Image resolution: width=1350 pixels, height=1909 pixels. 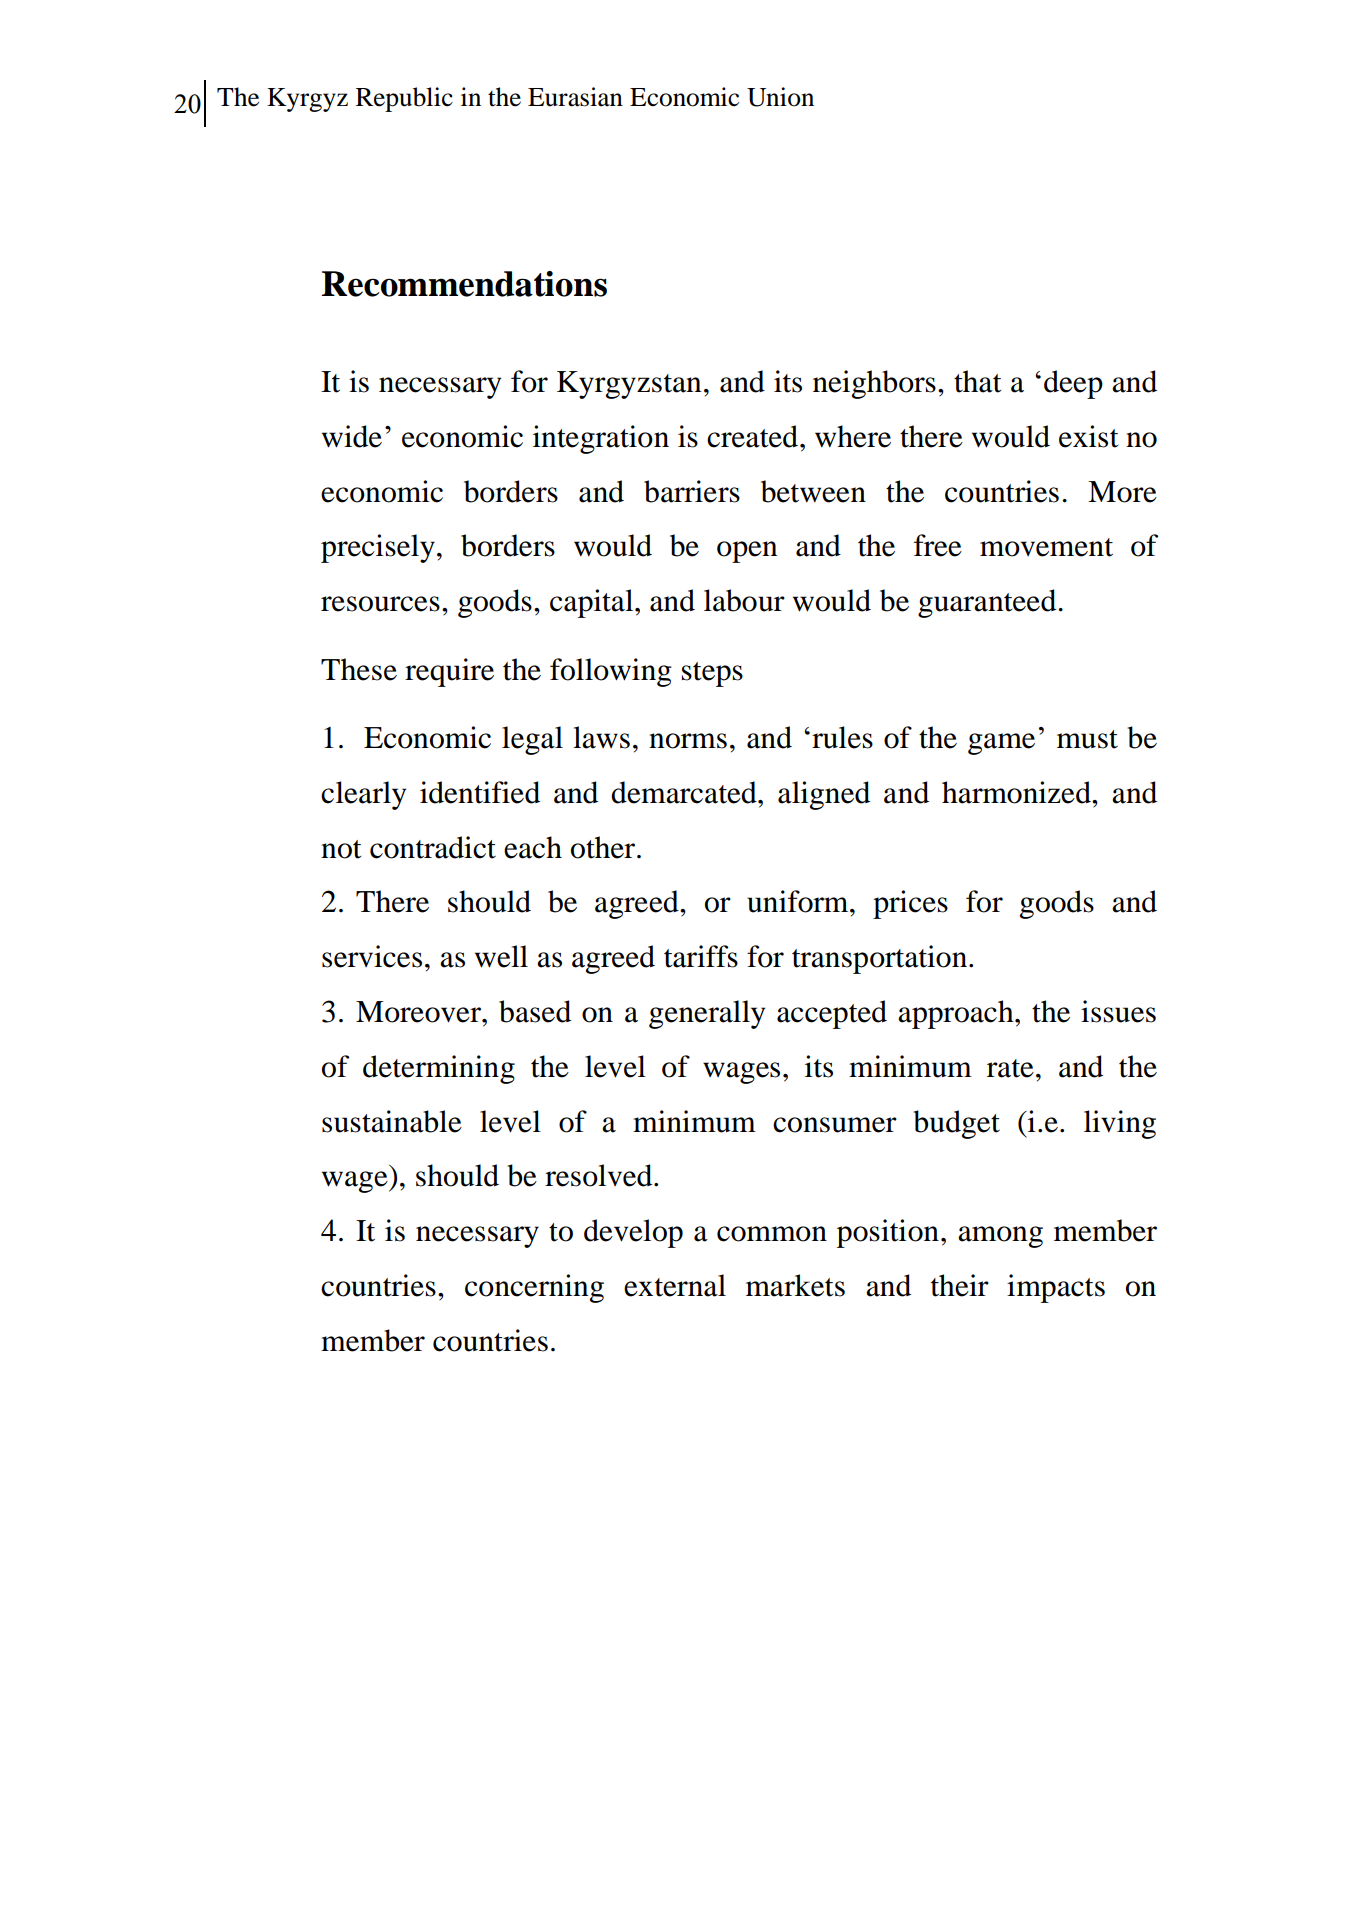 What do you see at coordinates (1001, 744) in the image?
I see `game` at bounding box center [1001, 744].
